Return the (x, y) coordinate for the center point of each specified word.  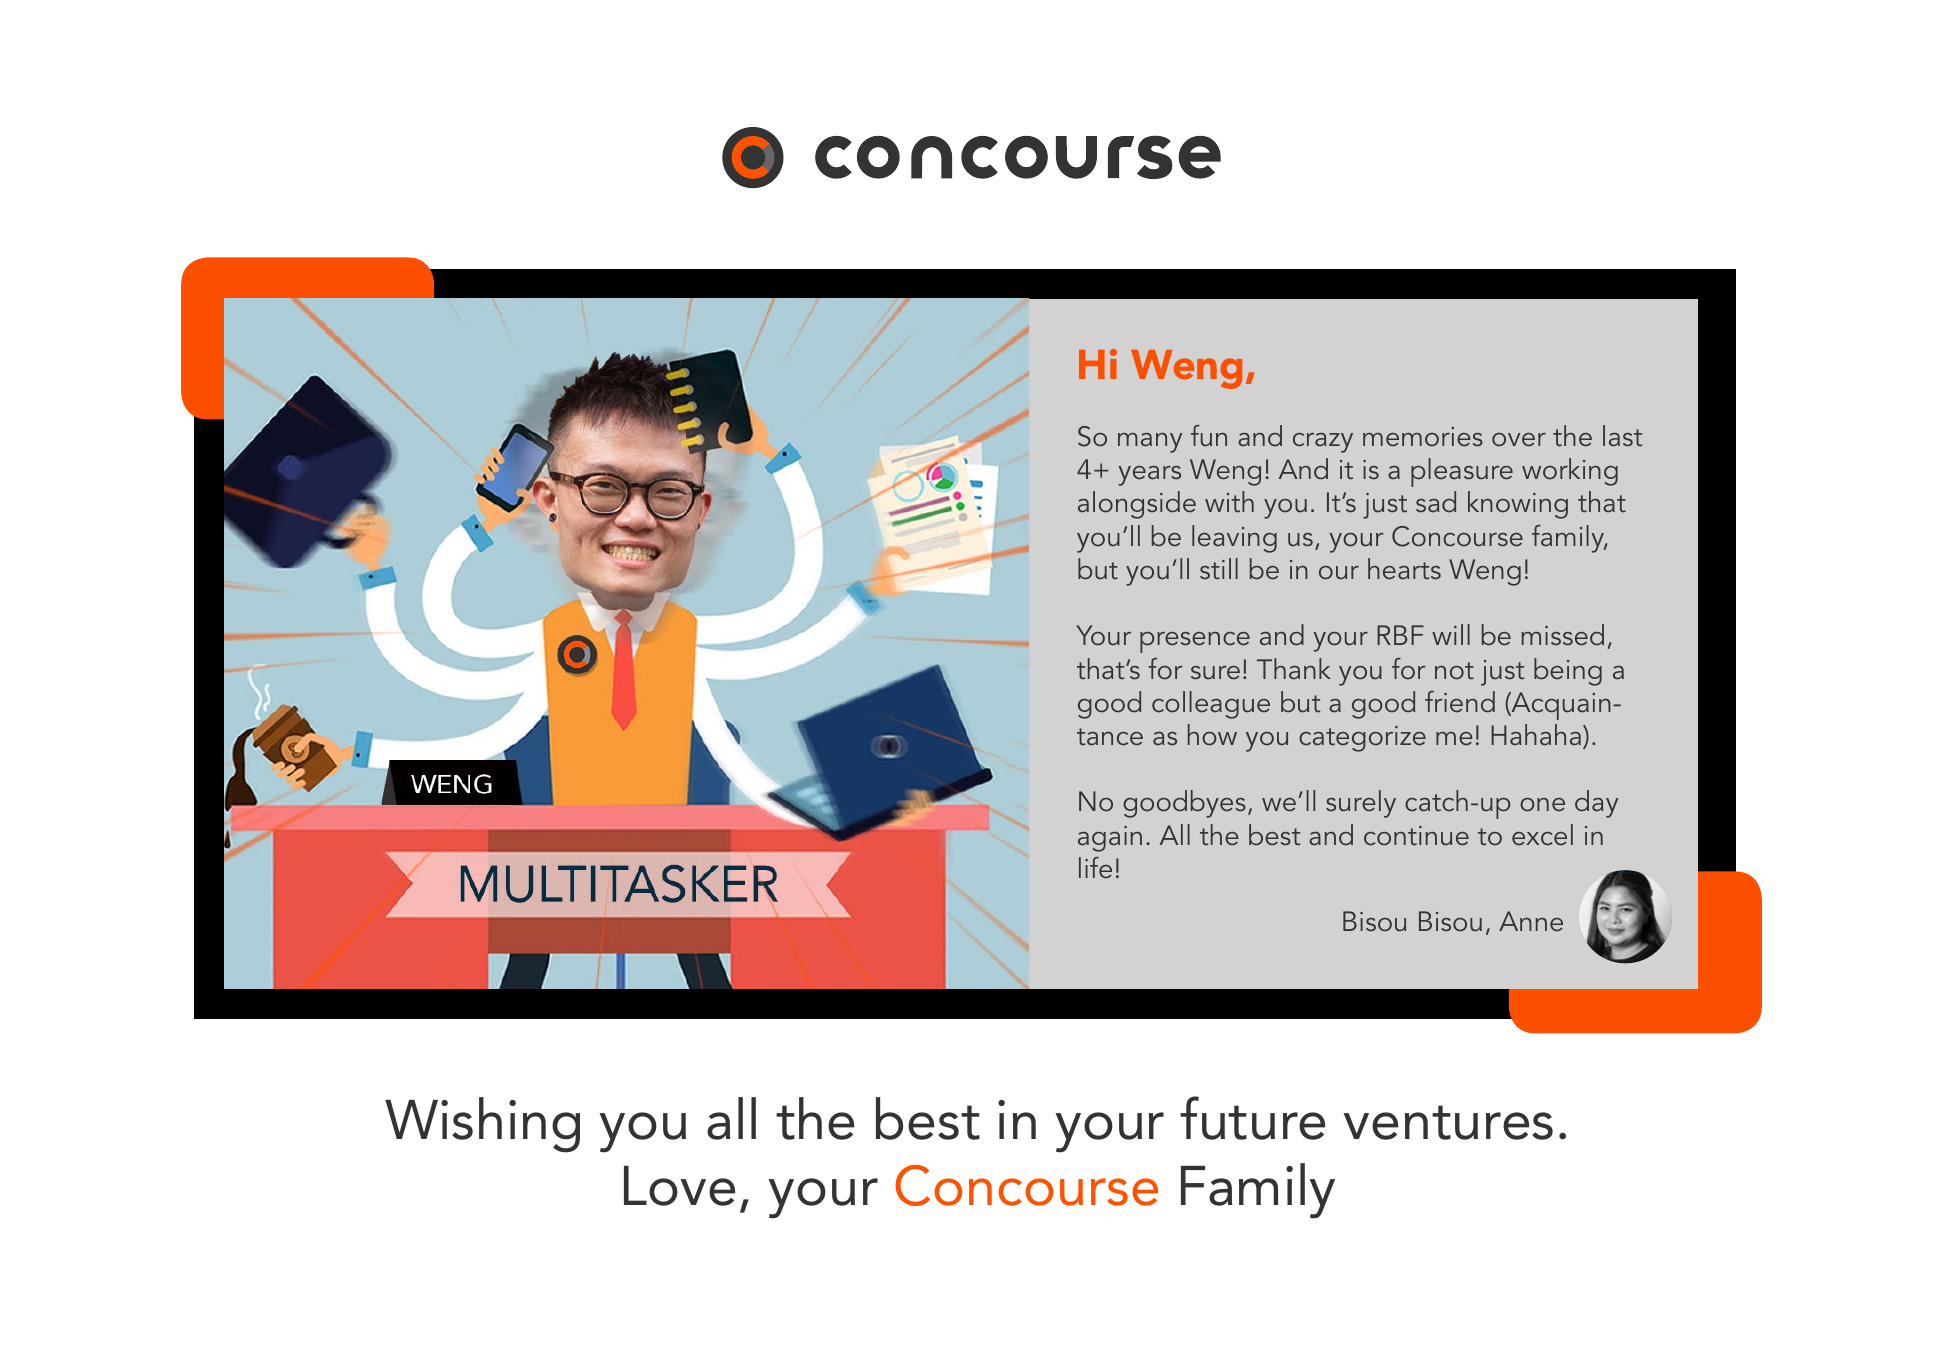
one (1542, 805)
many (1150, 443)
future (1252, 1118)
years (1149, 476)
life (1095, 867)
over (1519, 440)
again (1110, 839)
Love (679, 1186)
